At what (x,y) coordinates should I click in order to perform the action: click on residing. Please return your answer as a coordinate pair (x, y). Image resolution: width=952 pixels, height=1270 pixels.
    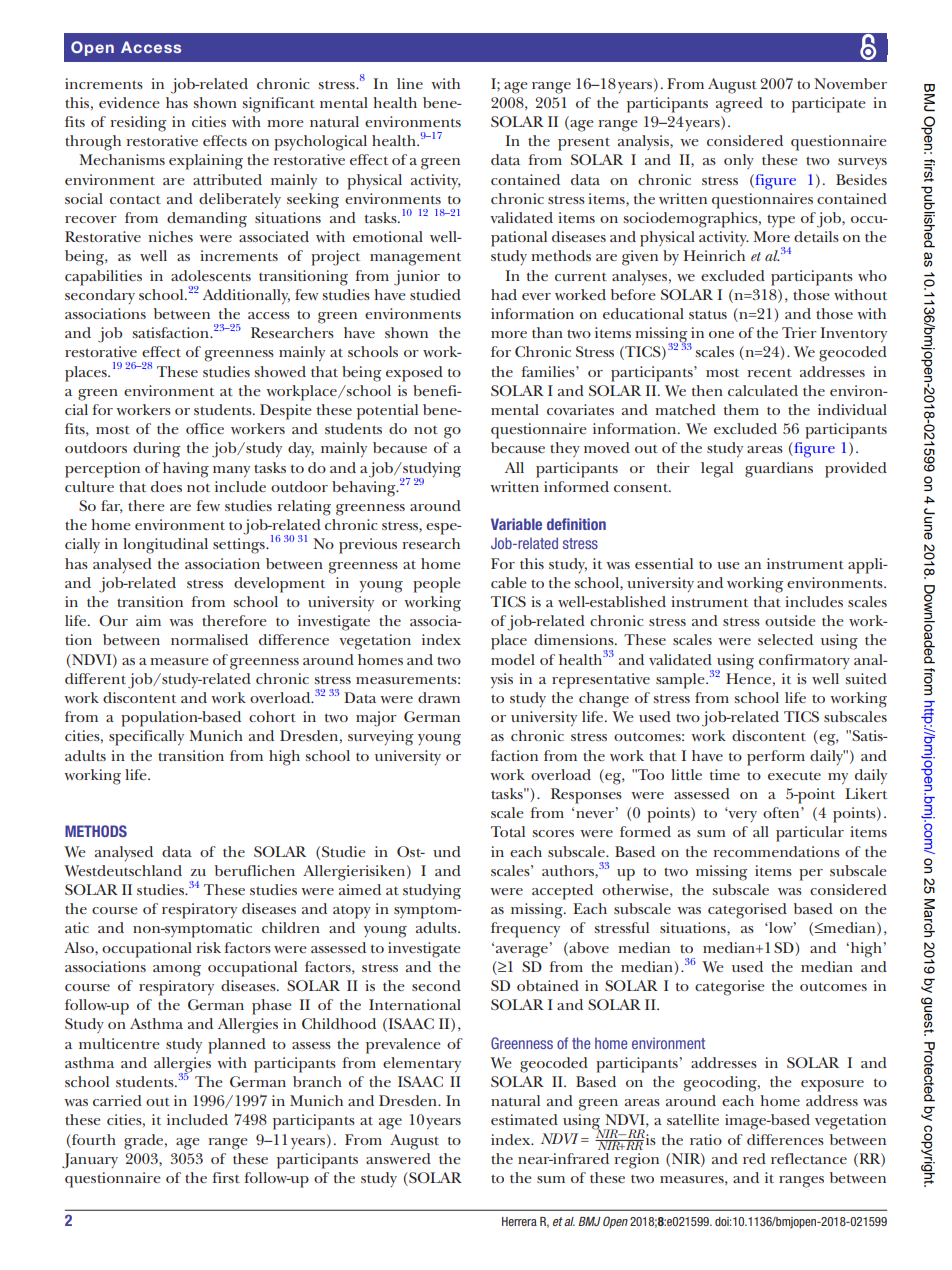
    Looking at the image, I should click on (138, 124).
